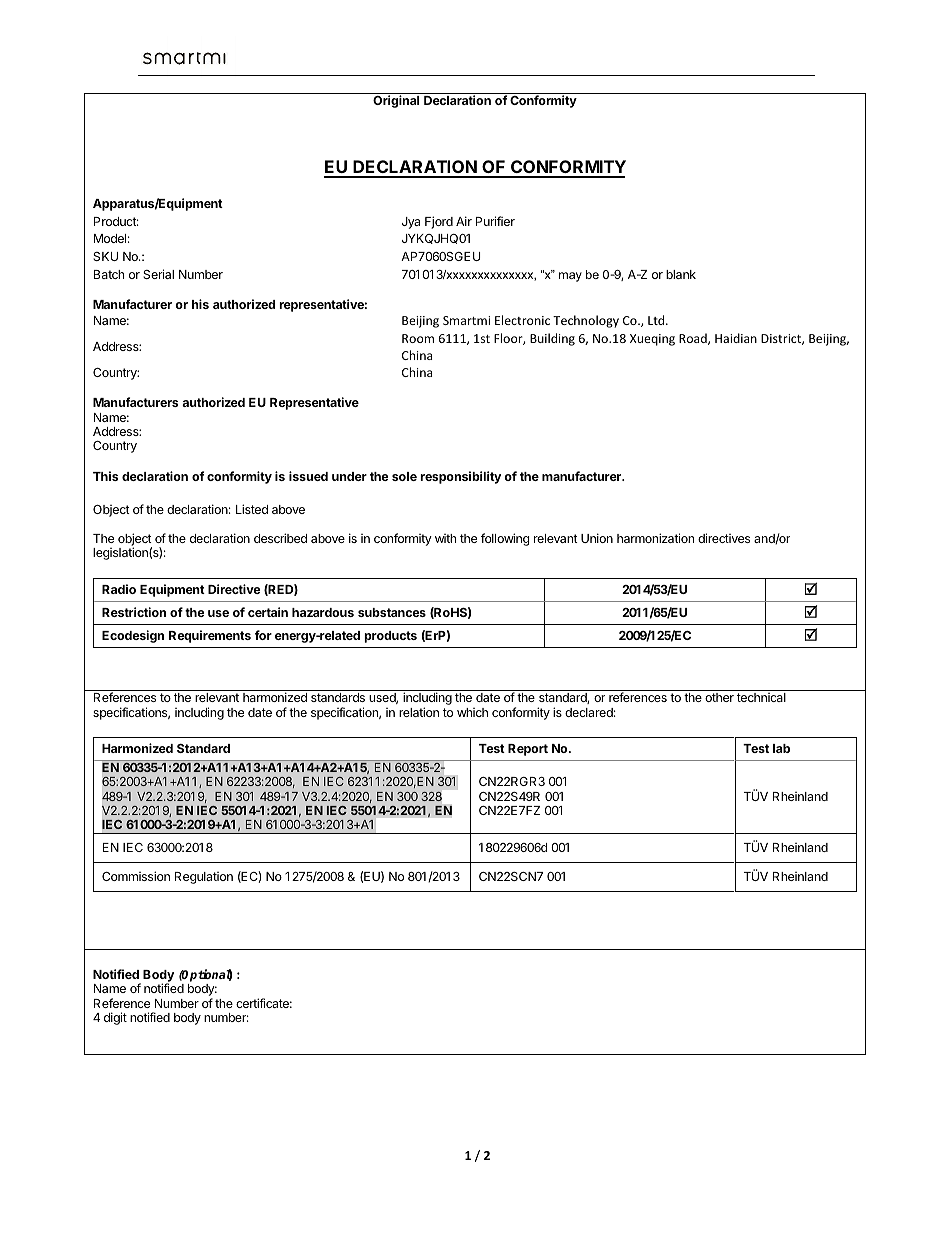 Image resolution: width=952 pixels, height=1233 pixels. I want to click on with, so click(445, 538).
